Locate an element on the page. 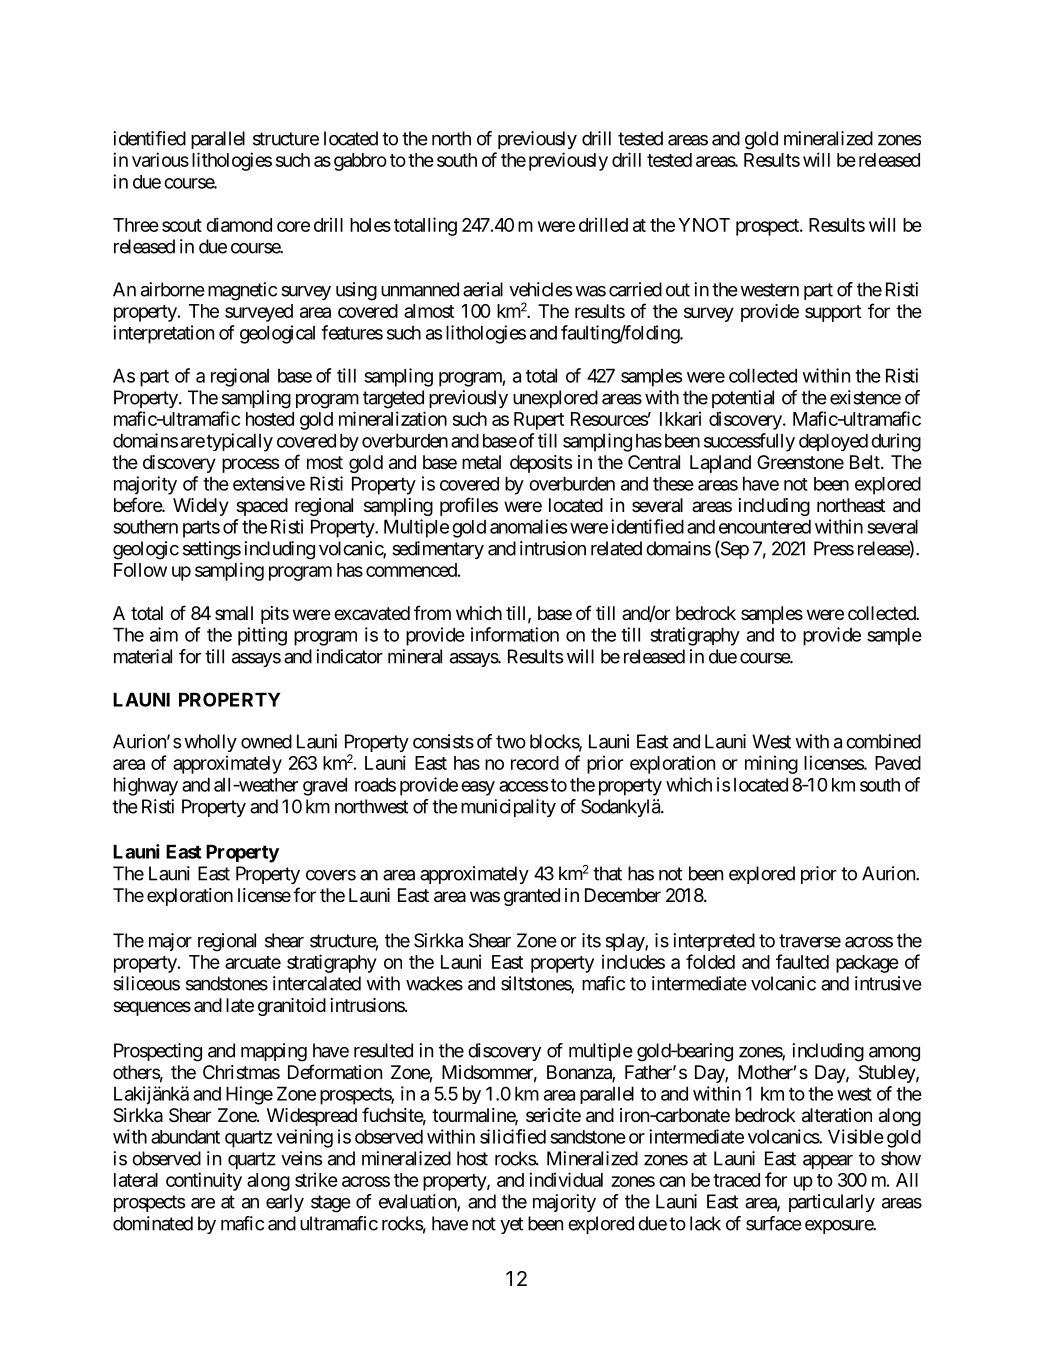 This page has height=1351, width=1044. wholly is located at coordinates (210, 743).
